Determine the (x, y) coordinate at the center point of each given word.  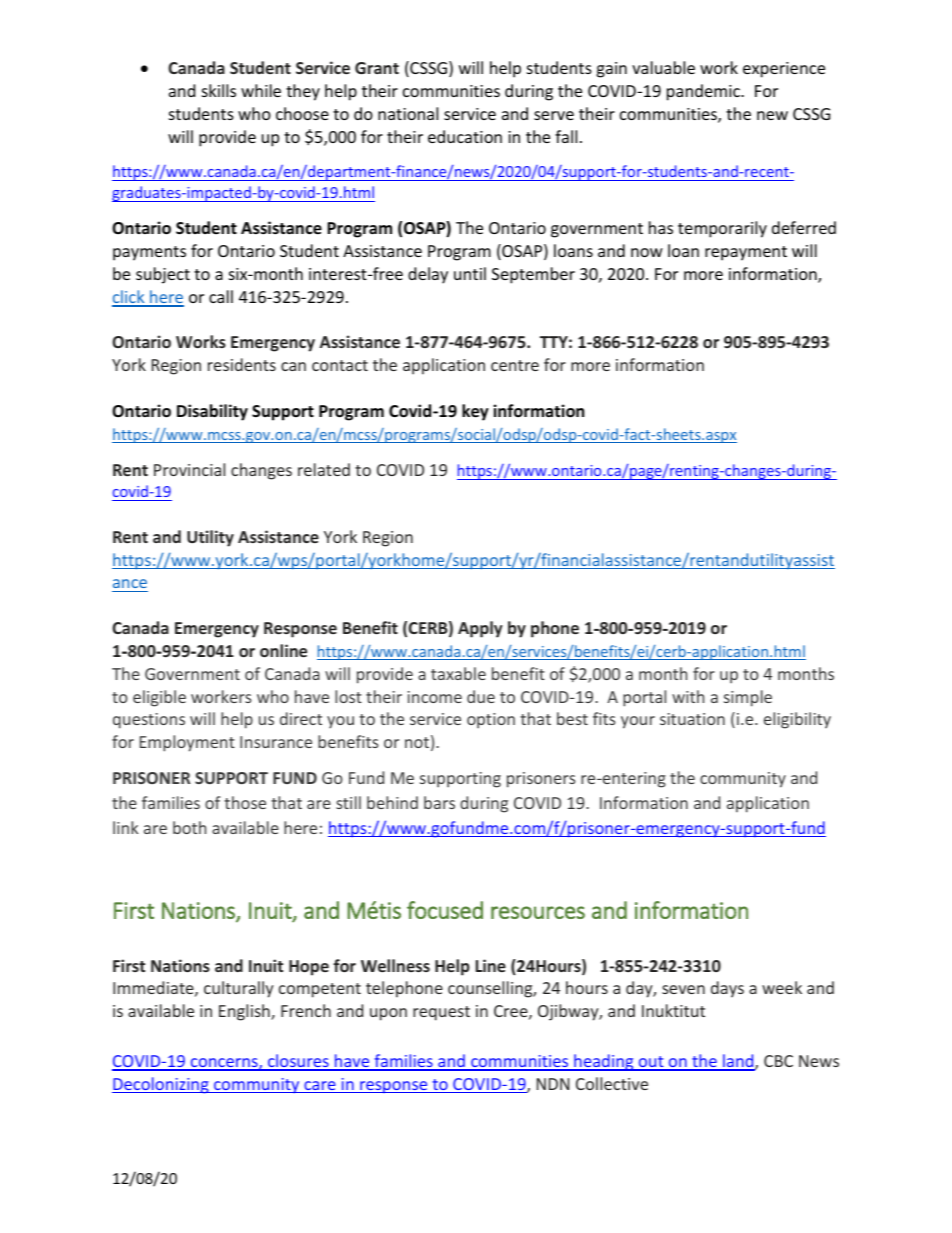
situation (692, 719)
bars (439, 802)
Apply (480, 629)
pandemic (704, 92)
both (189, 827)
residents (242, 364)
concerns (224, 1064)
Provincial (189, 469)
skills (219, 90)
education (465, 136)
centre (515, 365)
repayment (746, 253)
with (688, 696)
